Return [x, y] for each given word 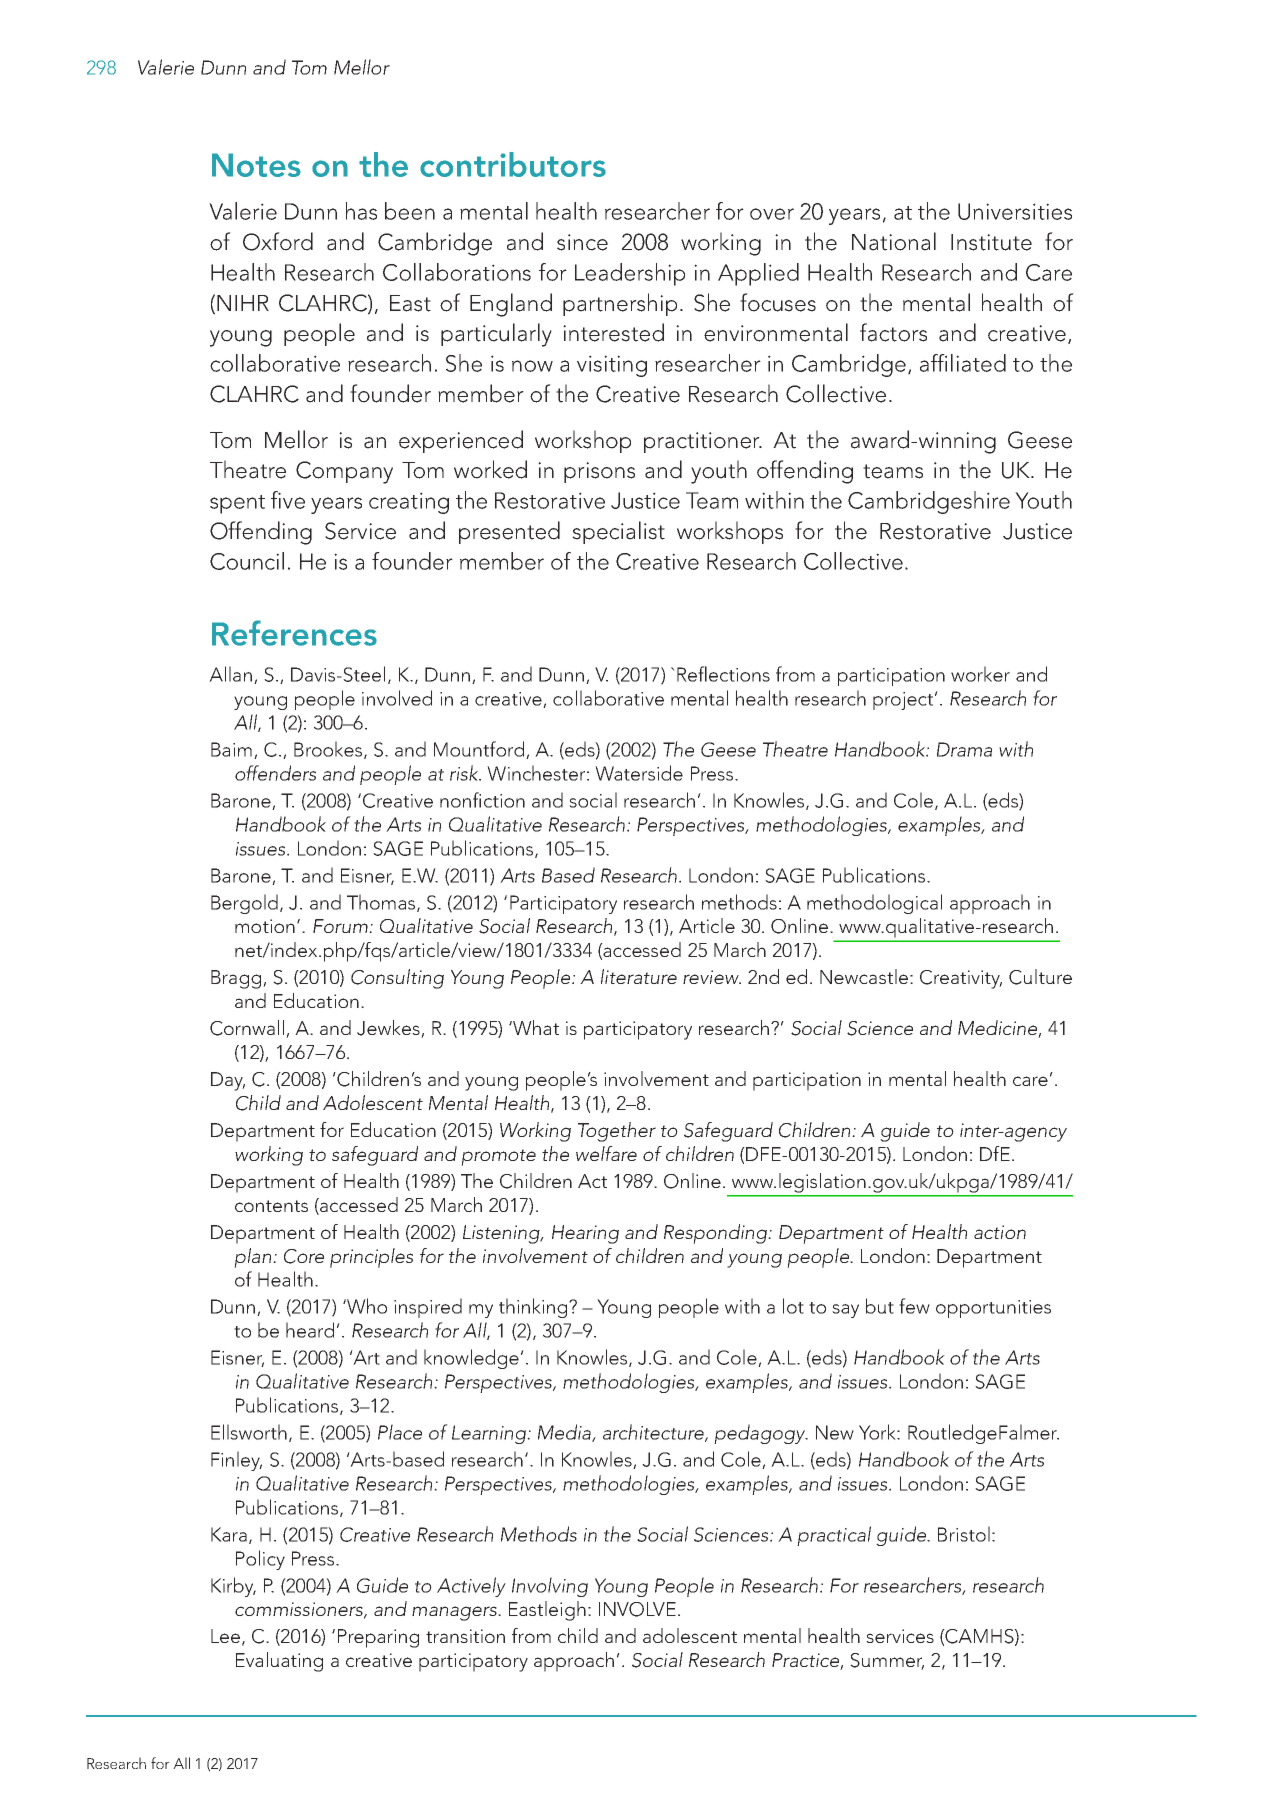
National [894, 241]
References [294, 633]
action [1000, 1232]
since [582, 242]
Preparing [378, 1638]
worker [980, 674]
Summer [887, 1661]
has [361, 211]
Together [617, 1132]
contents [271, 1206]
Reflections [723, 674]
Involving [550, 1587]
